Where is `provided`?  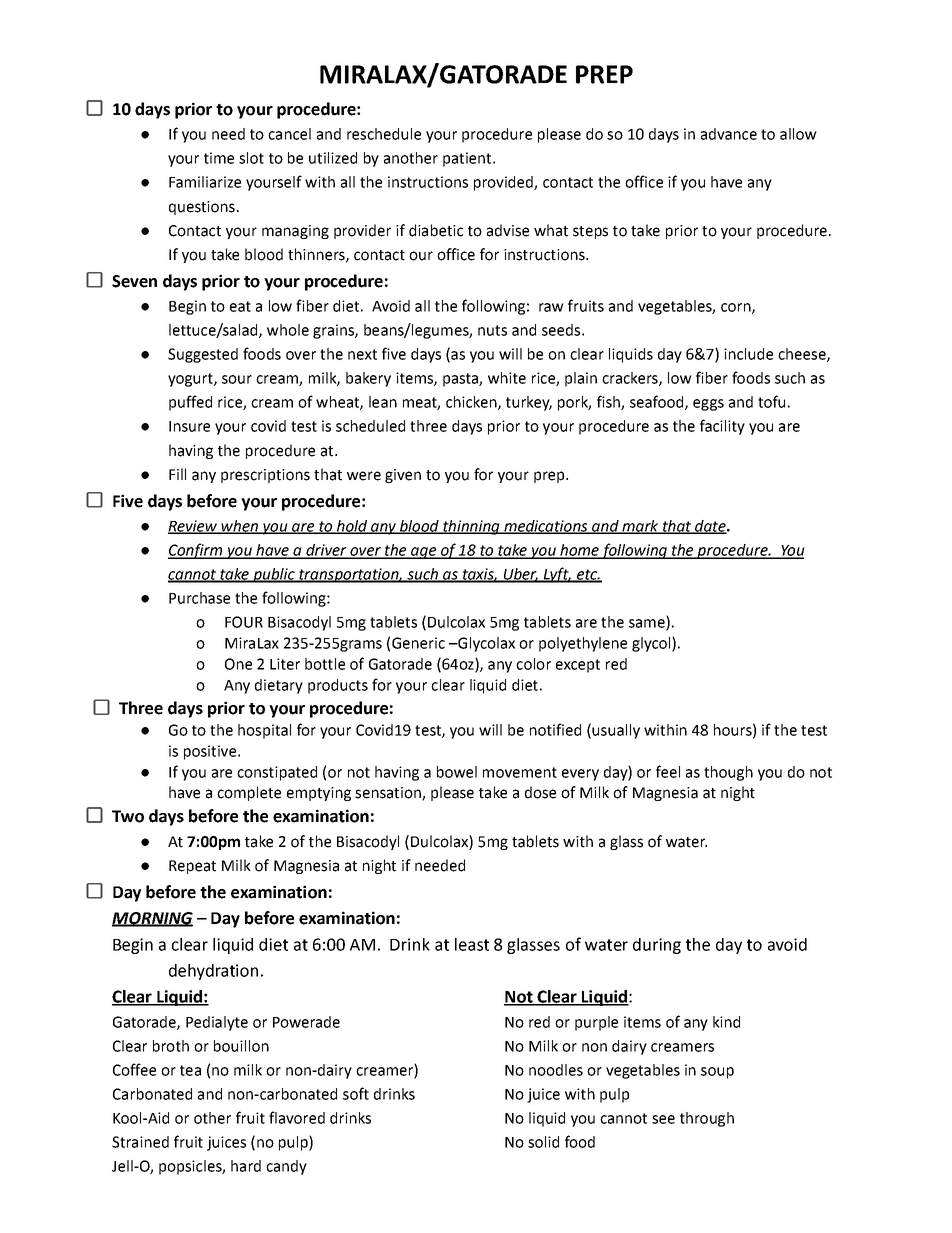
provided is located at coordinates (504, 183).
